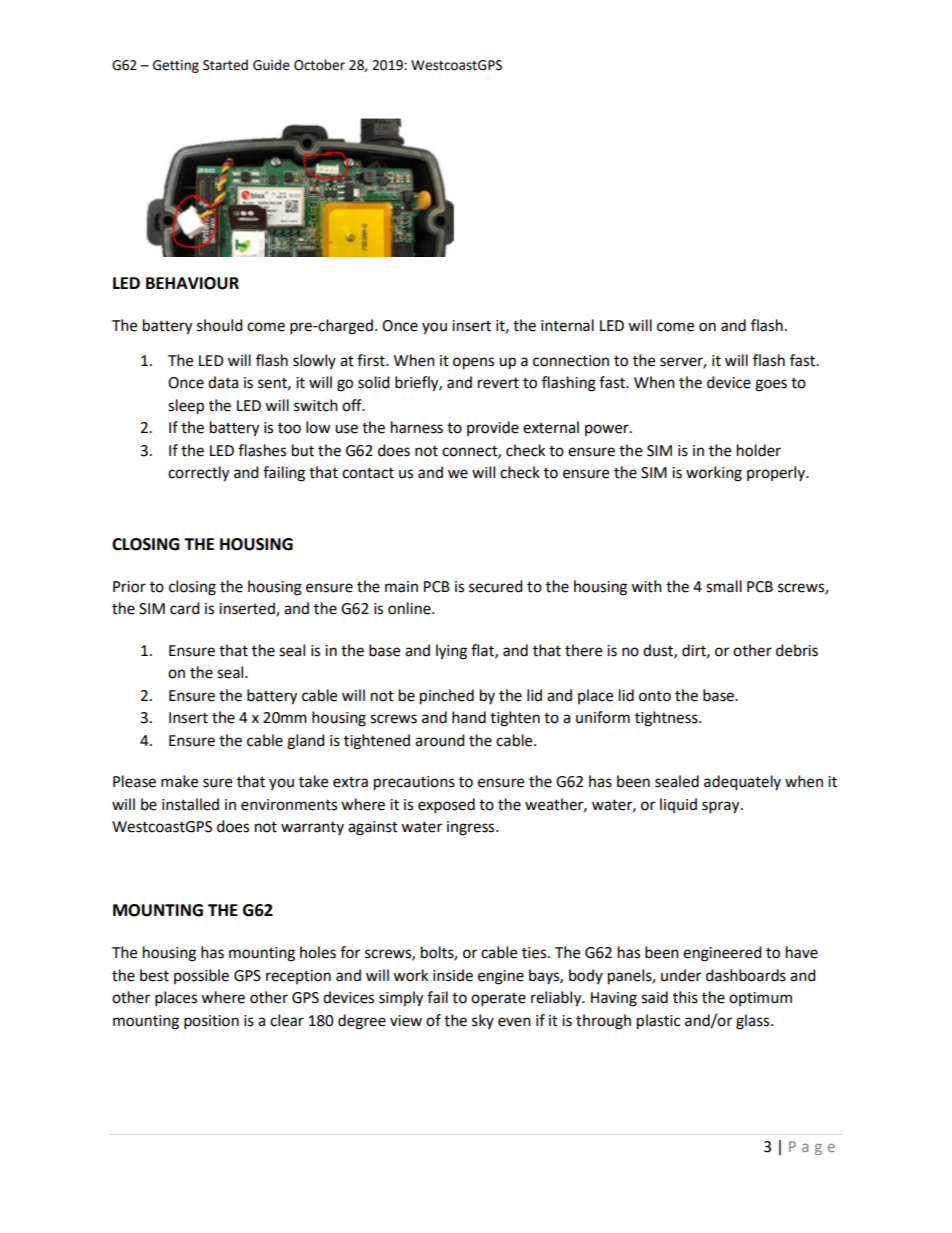 The height and width of the screenshot is (1233, 952). I want to click on Started, so click(225, 65).
